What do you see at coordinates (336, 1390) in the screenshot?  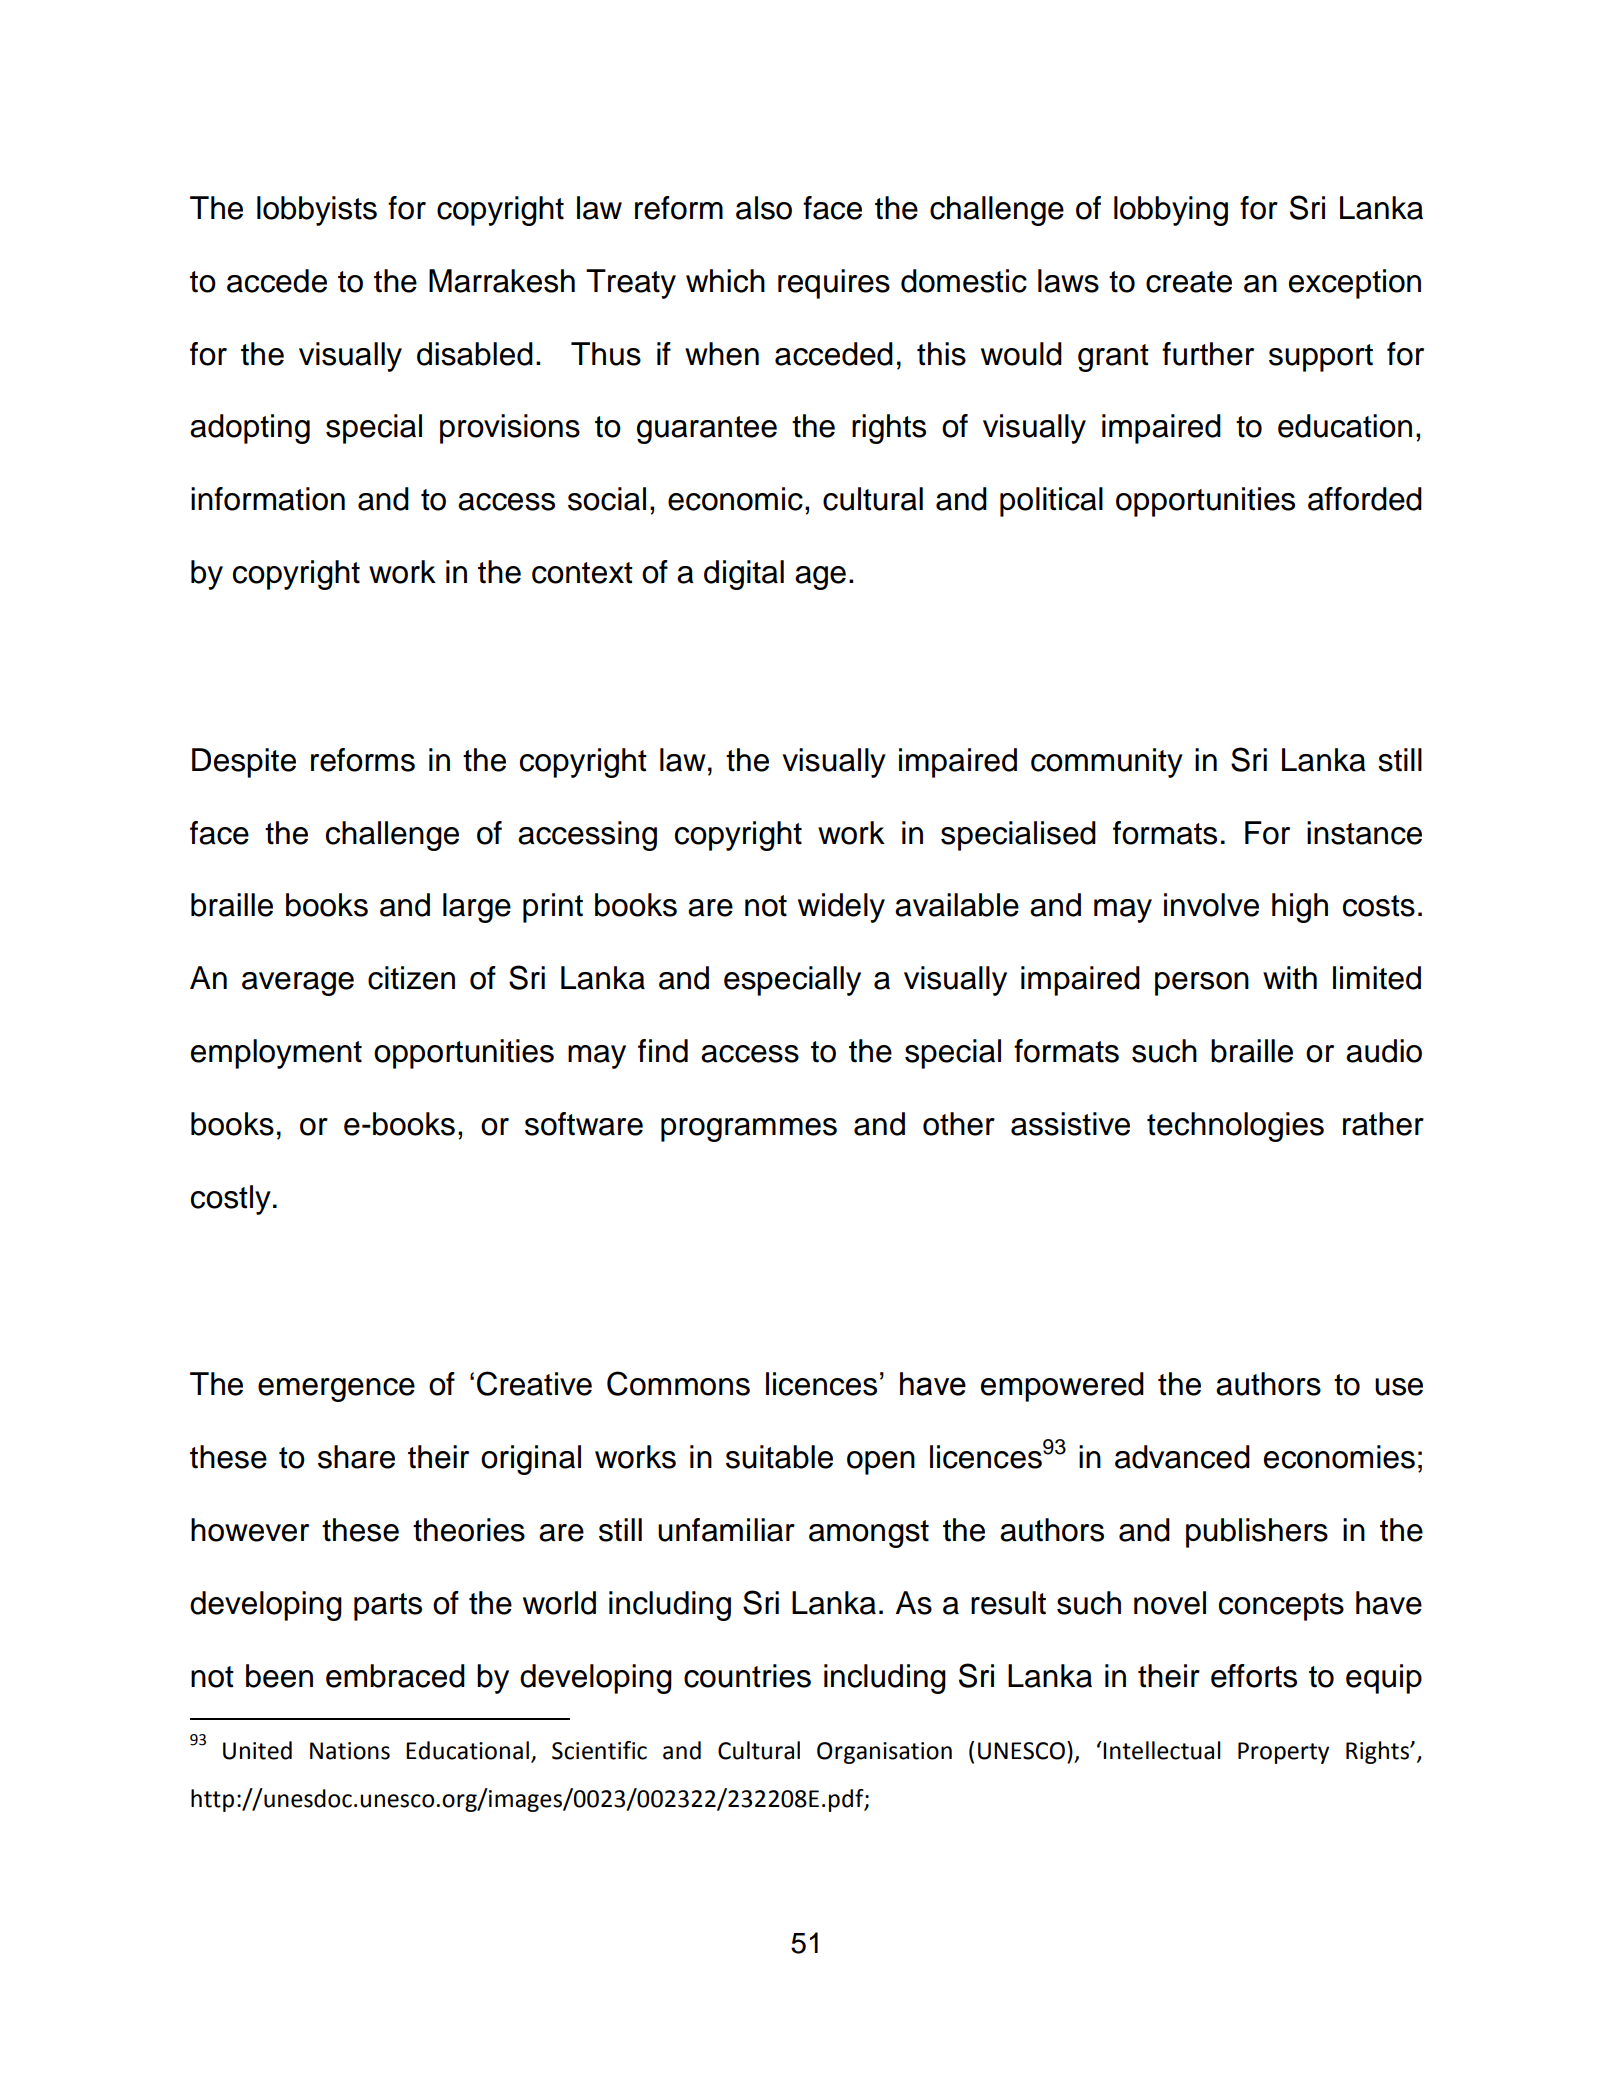 I see `emergence` at bounding box center [336, 1390].
